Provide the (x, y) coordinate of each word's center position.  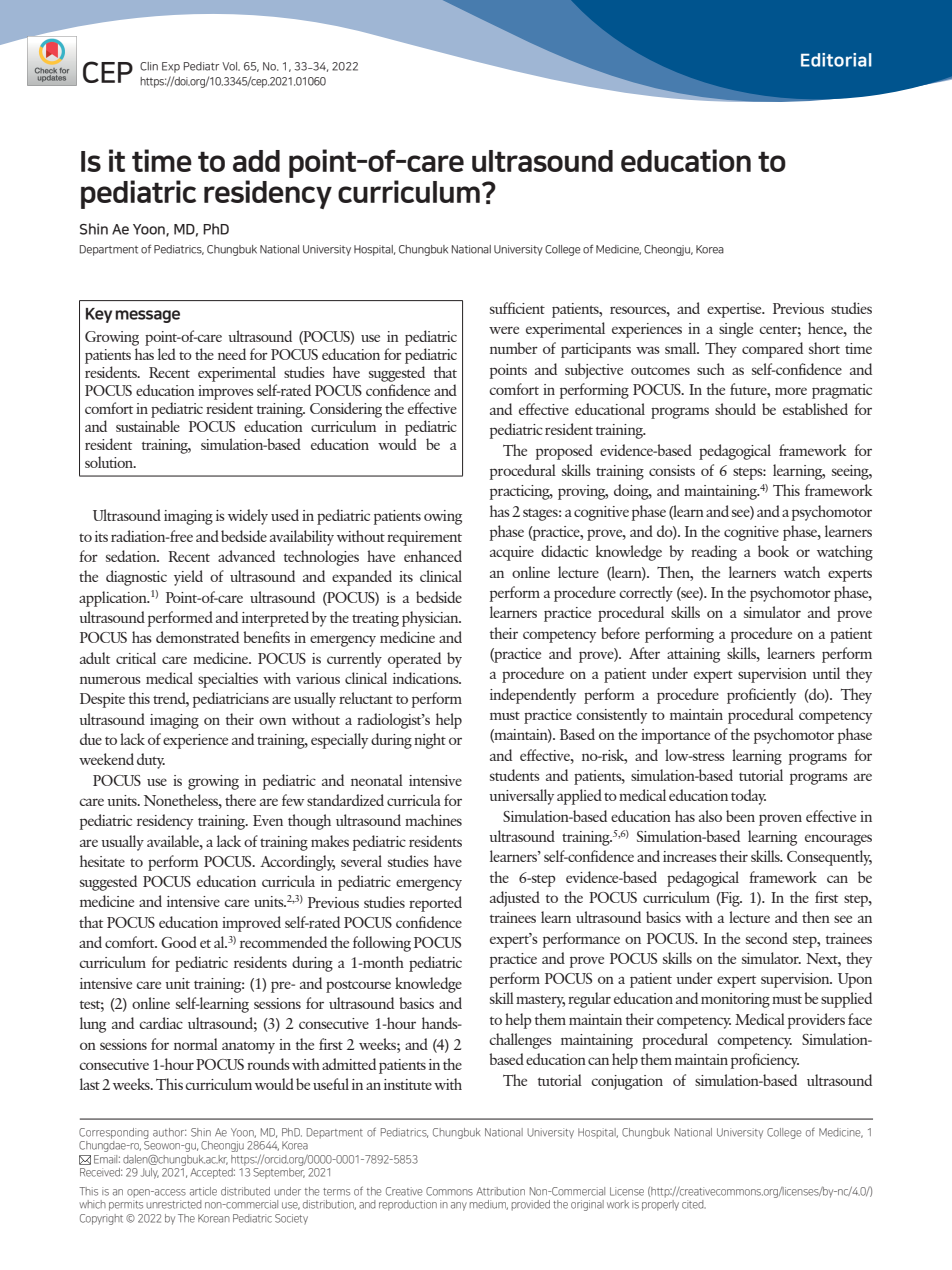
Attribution (500, 1191)
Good (179, 942)
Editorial (836, 60)
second (767, 938)
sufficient (517, 308)
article (203, 1191)
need (232, 354)
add (256, 161)
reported (435, 904)
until (826, 673)
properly (660, 1205)
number (514, 348)
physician (431, 619)
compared (772, 350)
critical (136, 658)
